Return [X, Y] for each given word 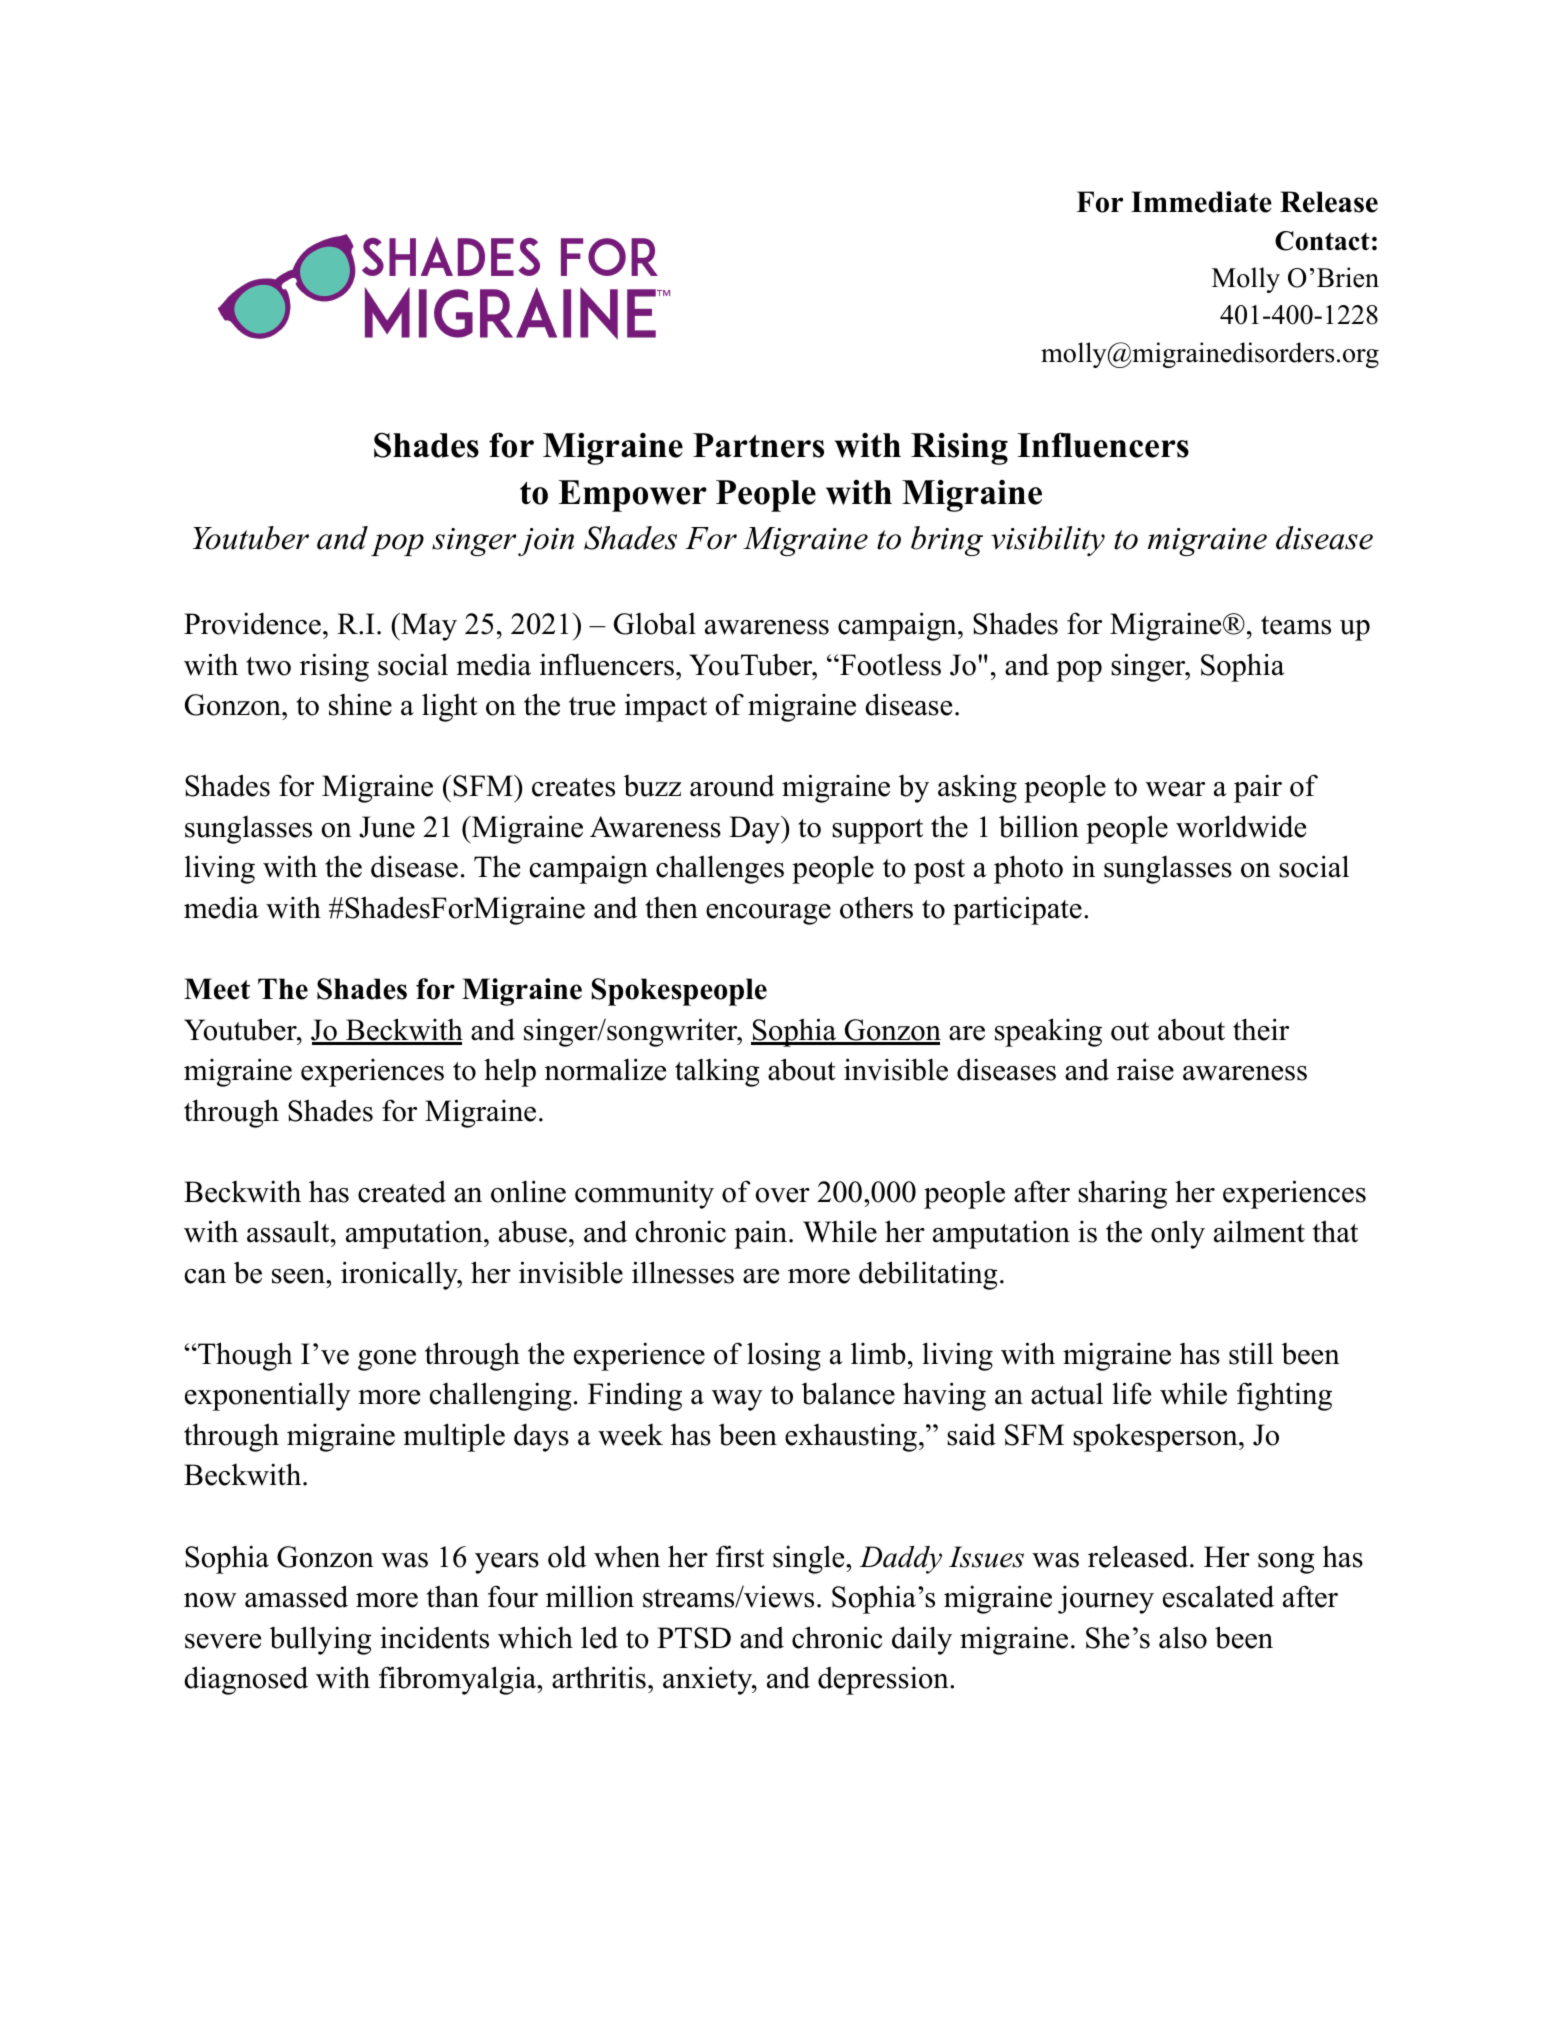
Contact [1322, 241]
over [782, 1195]
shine [360, 704]
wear [1175, 789]
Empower [633, 496]
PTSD [694, 1638]
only [1178, 1234]
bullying [321, 1640]
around [732, 785]
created [402, 1192]
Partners [758, 445]
